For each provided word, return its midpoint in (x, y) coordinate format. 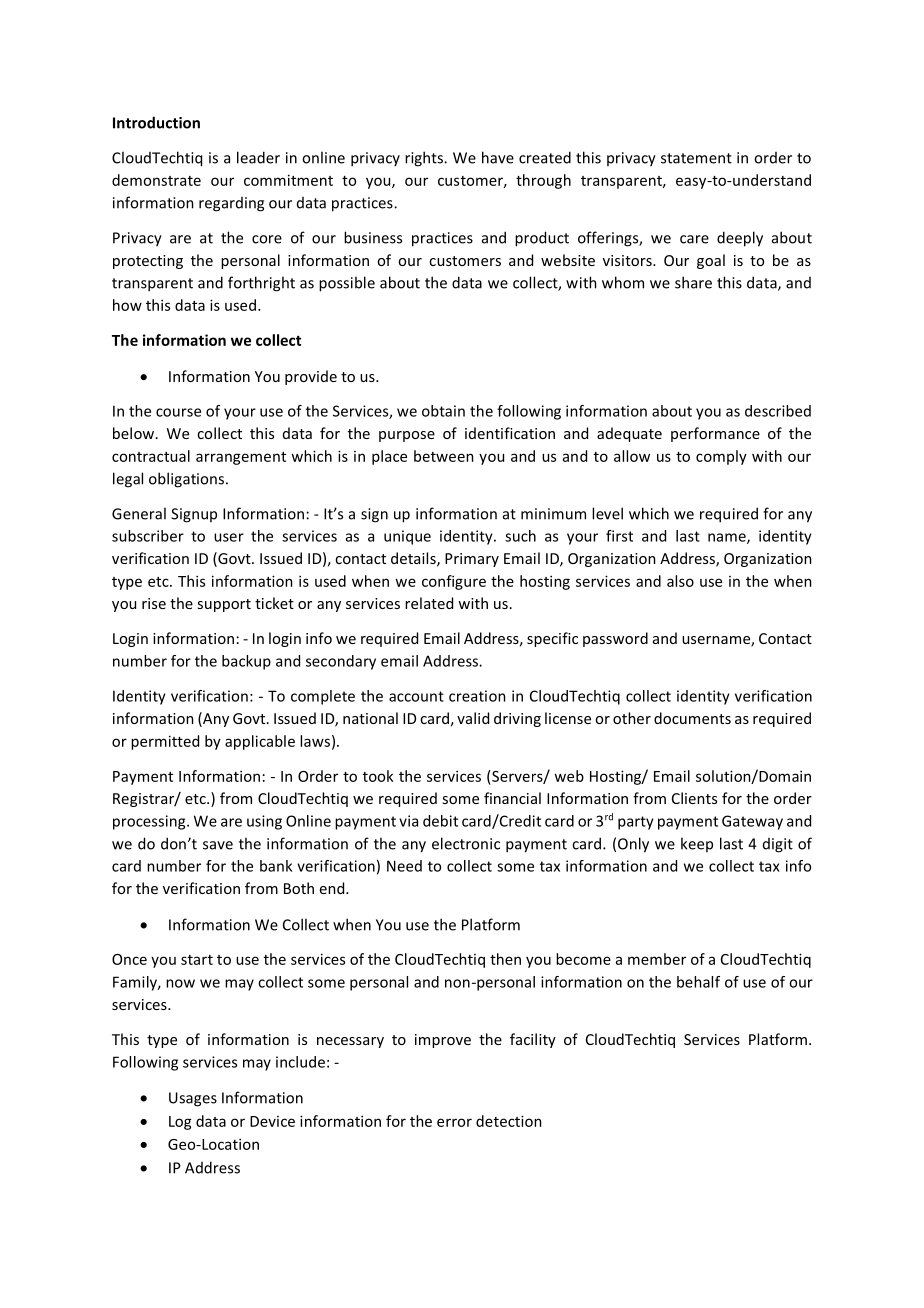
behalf (698, 982)
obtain (443, 411)
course (178, 412)
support (224, 605)
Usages (193, 1099)
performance (715, 434)
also (680, 581)
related (429, 603)
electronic (466, 843)
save (218, 845)
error (454, 1122)
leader (258, 157)
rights (425, 159)
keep (697, 844)
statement (696, 158)
